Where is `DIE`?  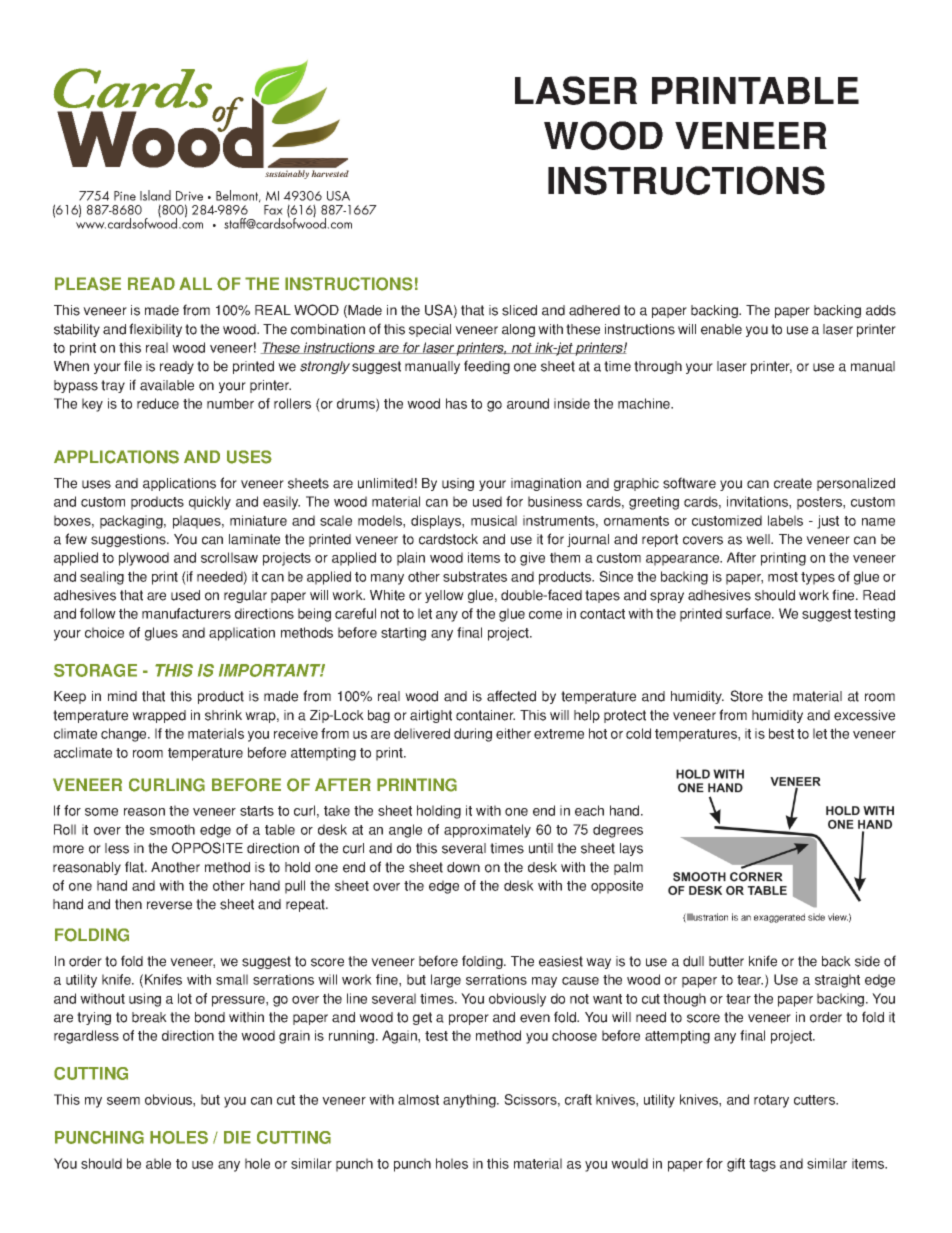
DIE is located at coordinates (237, 1137).
